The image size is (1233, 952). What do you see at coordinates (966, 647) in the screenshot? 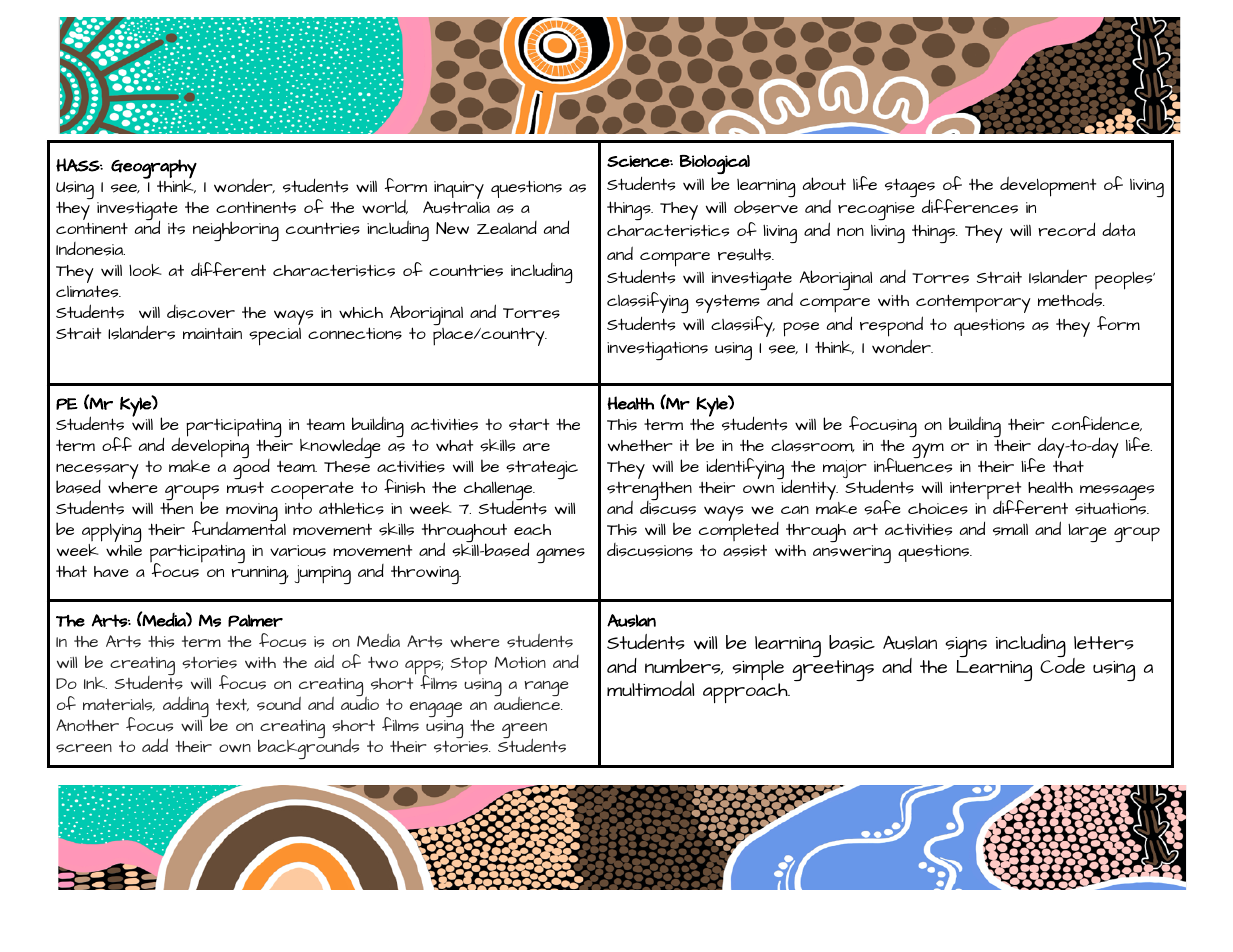
I see `signs` at bounding box center [966, 647].
